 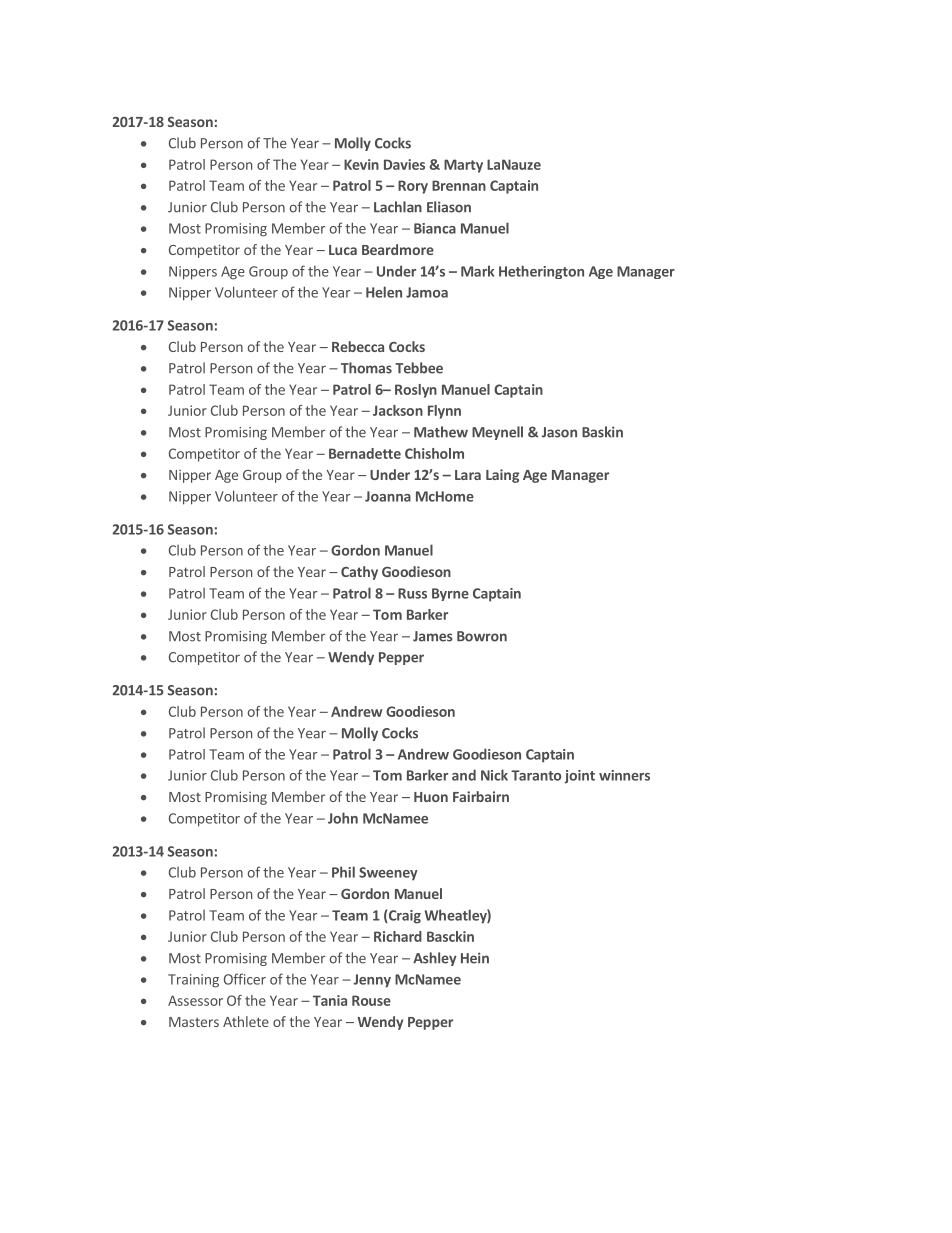 What do you see at coordinates (416, 391) in the screenshot?
I see `Roslyn` at bounding box center [416, 391].
